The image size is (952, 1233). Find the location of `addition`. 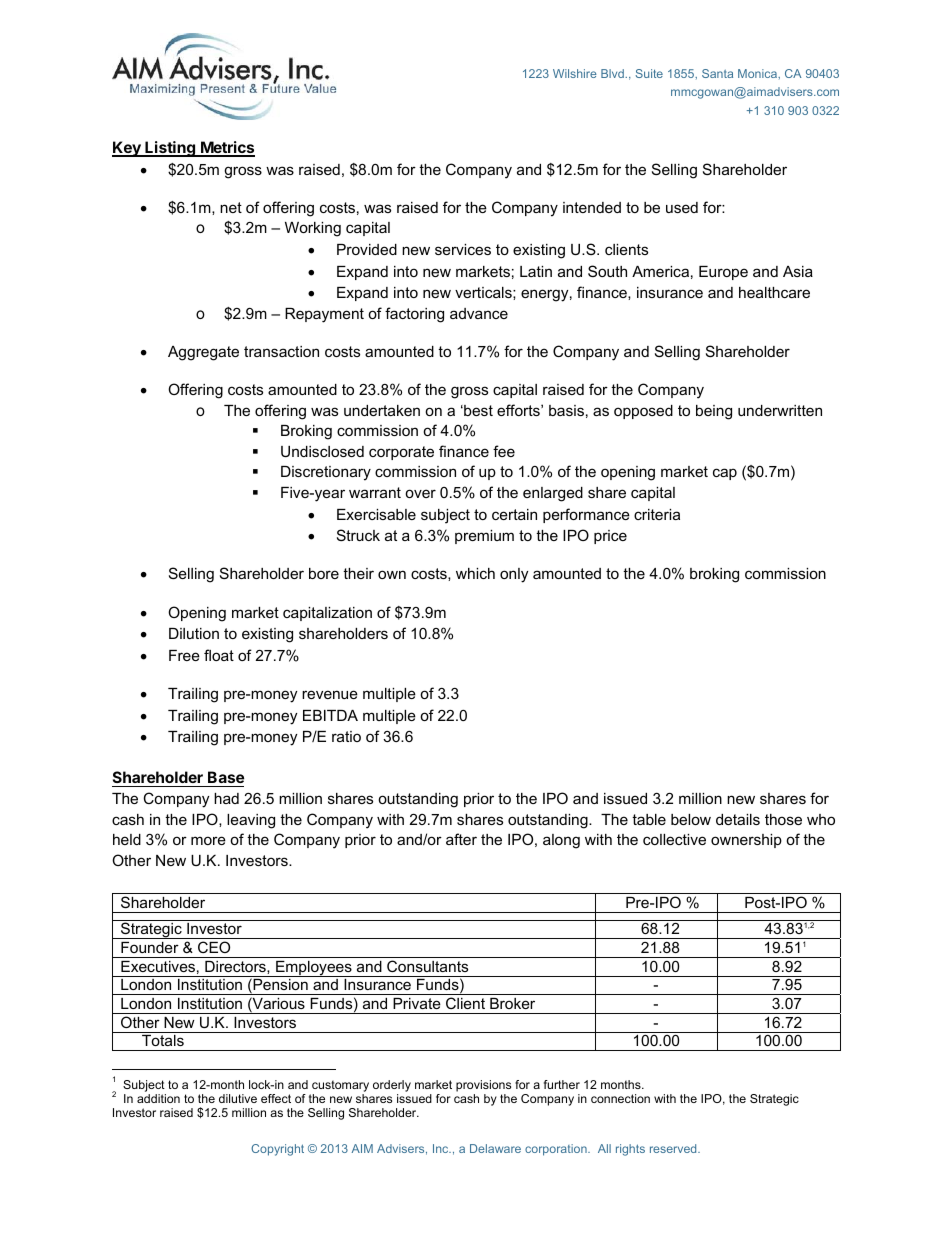

addition is located at coordinates (158, 1098).
